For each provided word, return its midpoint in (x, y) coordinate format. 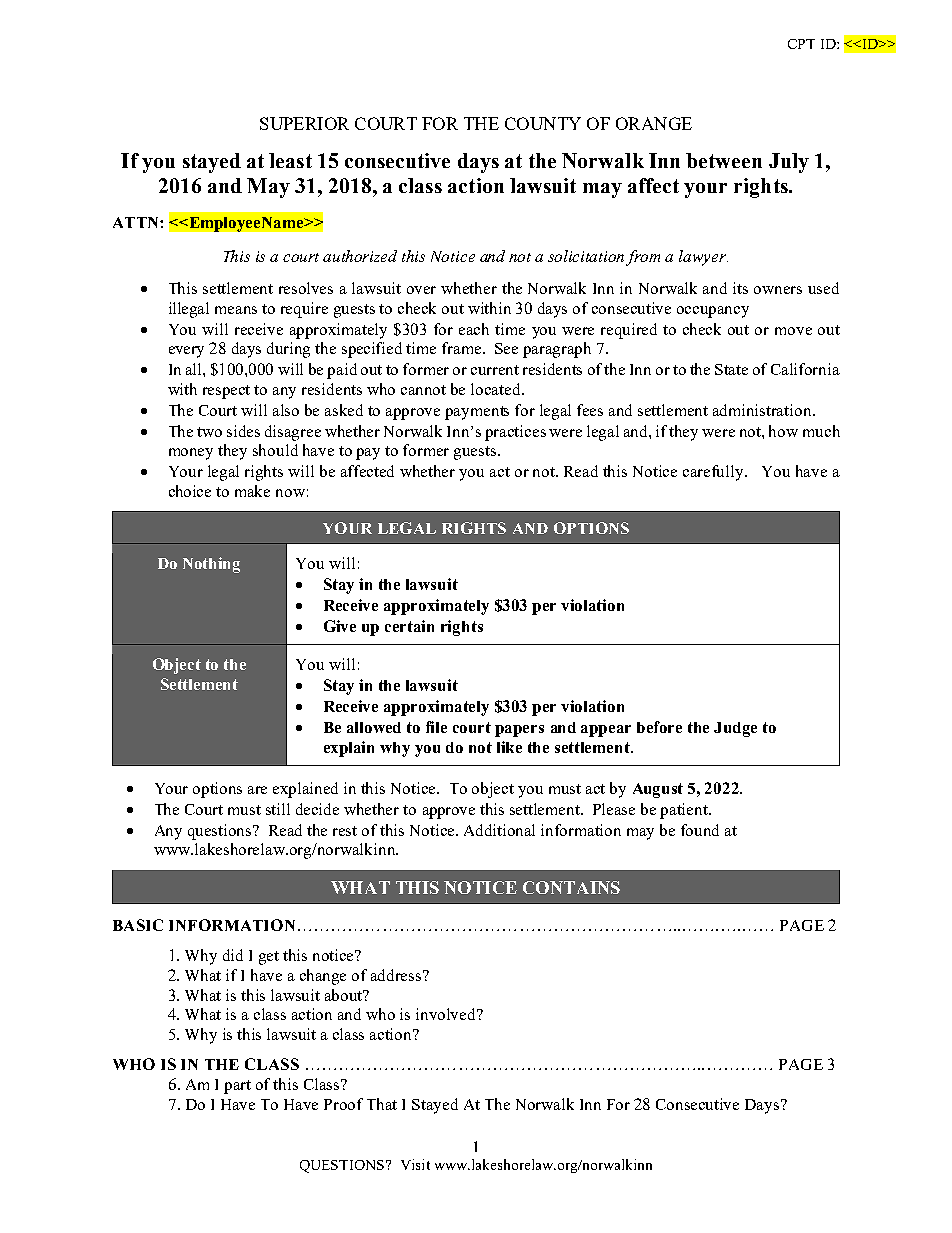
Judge (735, 729)
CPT (801, 44)
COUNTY (543, 123)
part (237, 1087)
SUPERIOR (304, 123)
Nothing (211, 565)
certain (409, 626)
